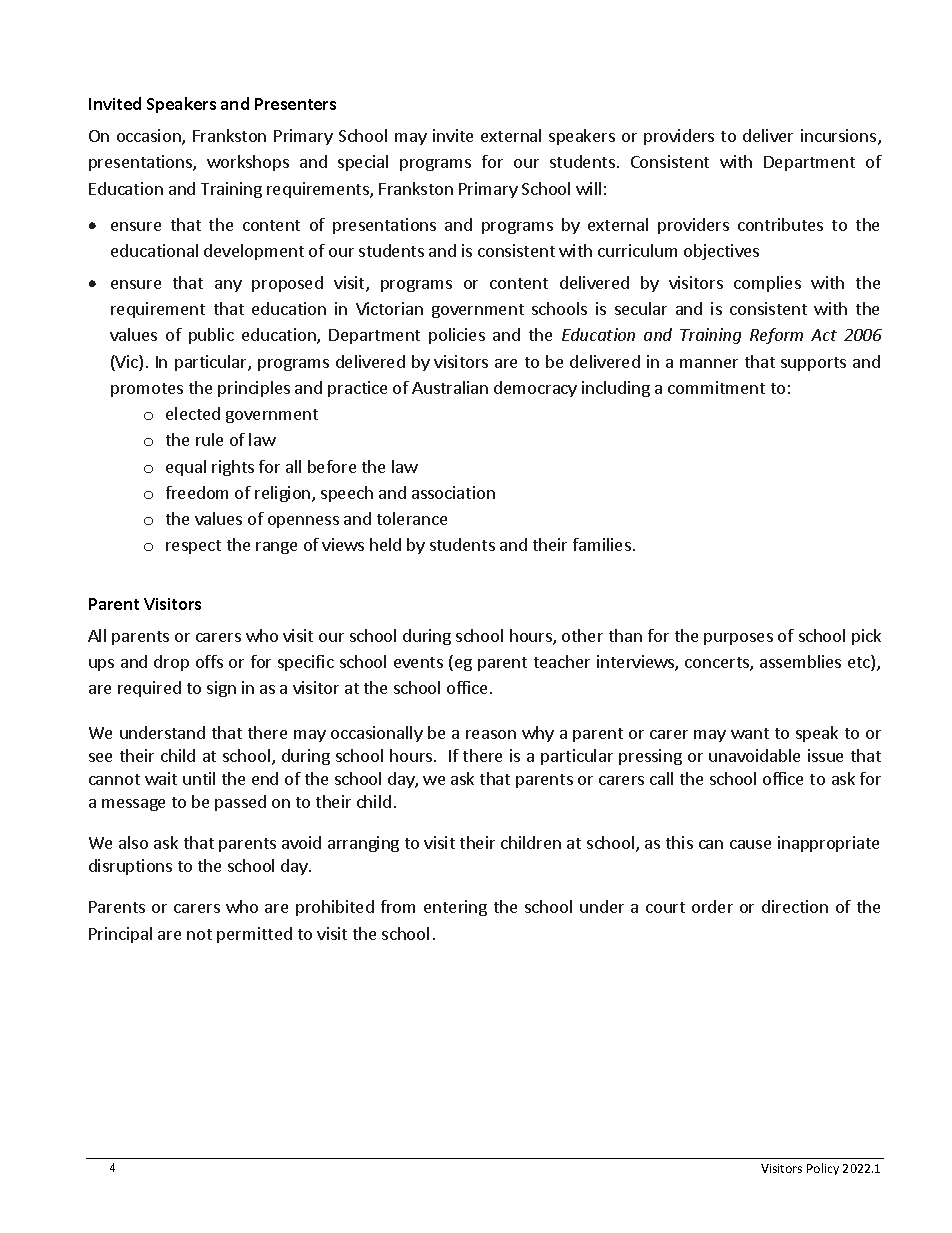  Describe the element at coordinates (363, 163) in the image. I see `special` at that location.
